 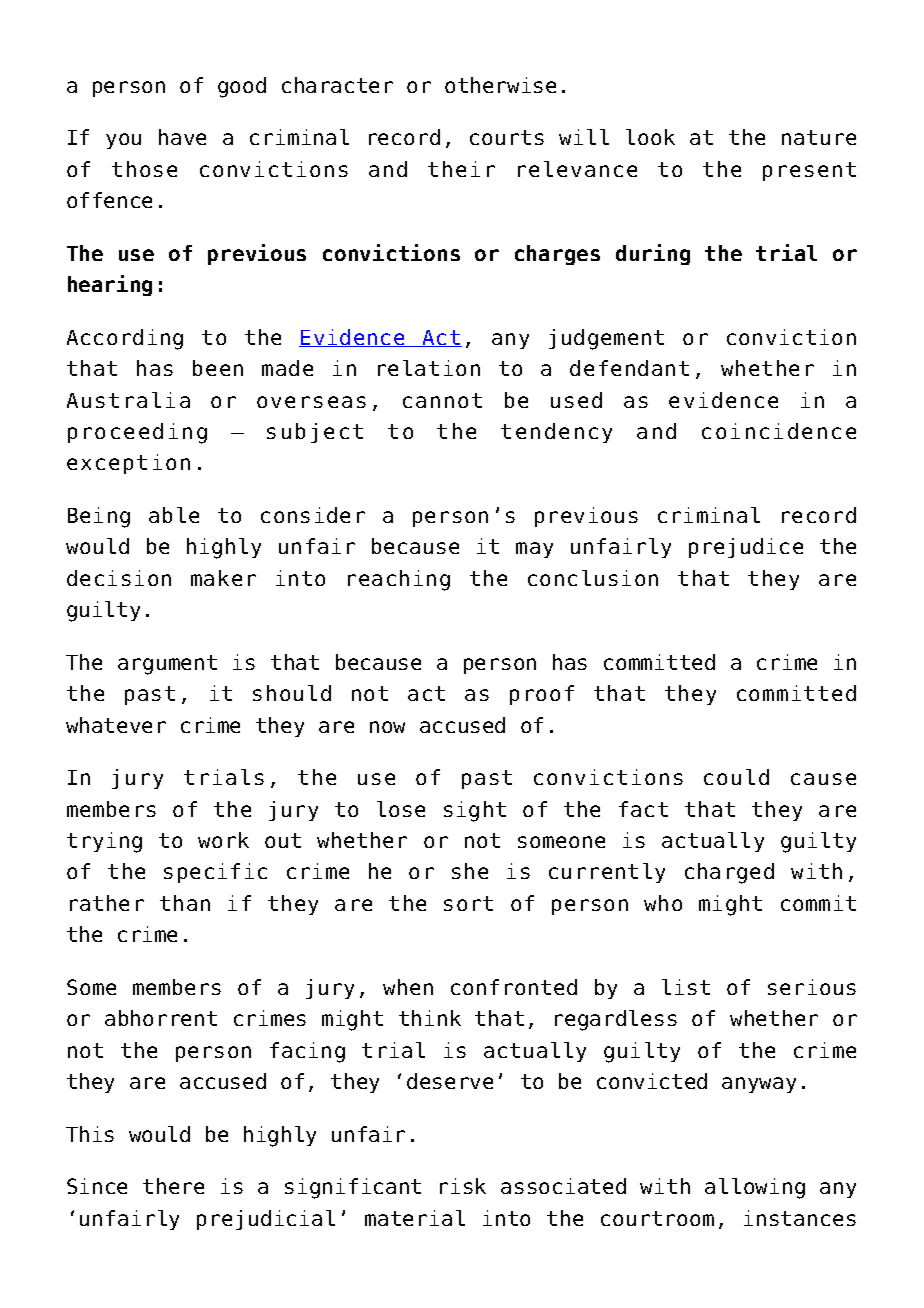 I want to click on allowing, so click(x=755, y=1188).
